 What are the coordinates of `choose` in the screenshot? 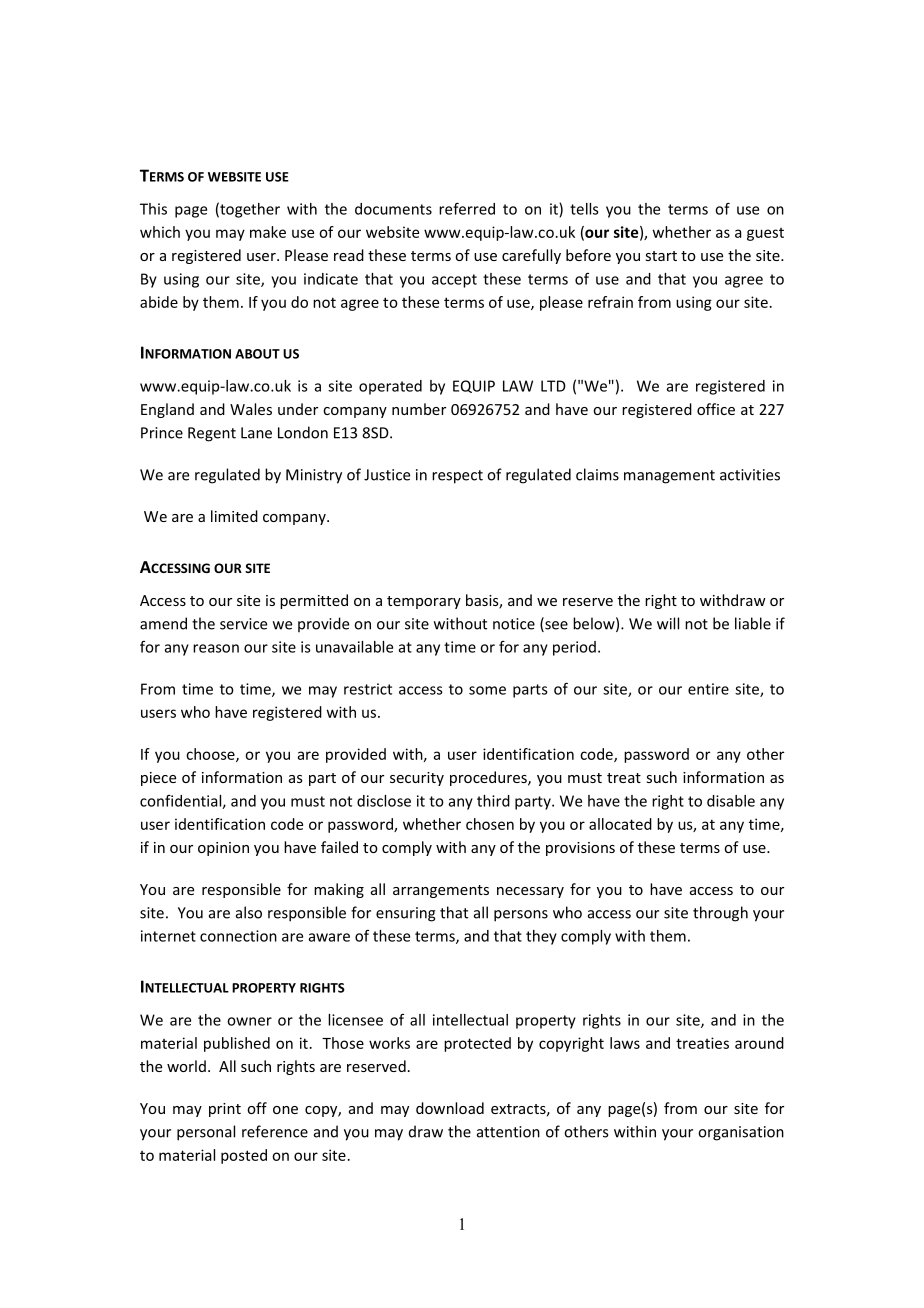 It's located at (211, 755).
